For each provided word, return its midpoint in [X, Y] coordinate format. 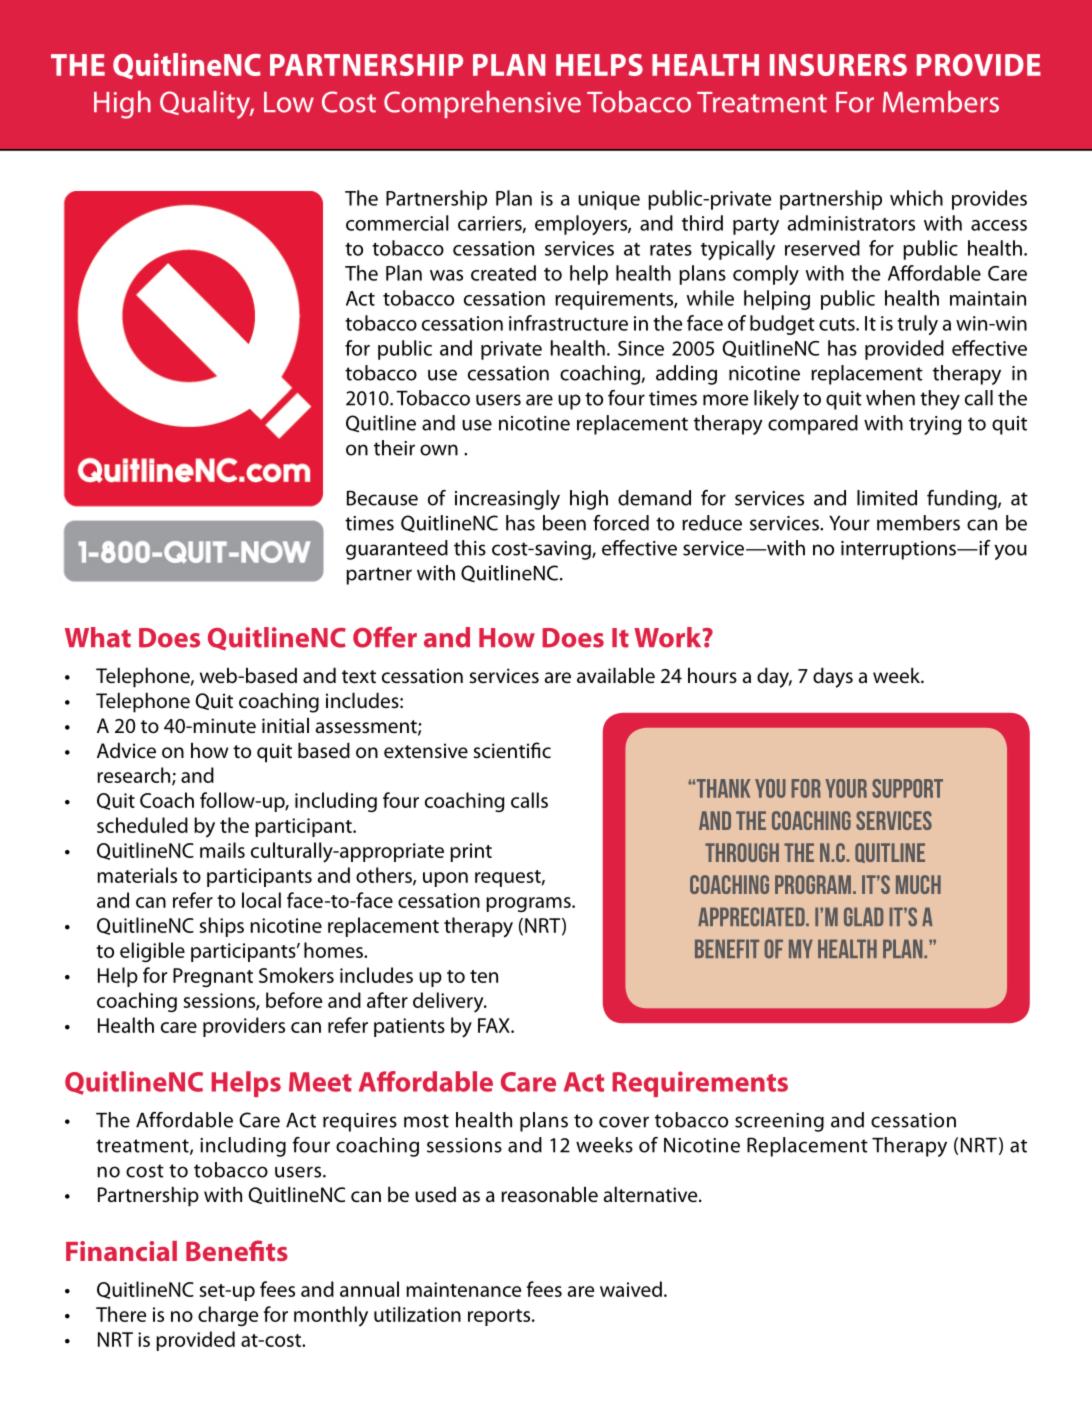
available [616, 675]
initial [285, 725]
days [833, 677]
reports [500, 1317]
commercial [397, 223]
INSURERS [838, 65]
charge [228, 1316]
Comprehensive [482, 104]
